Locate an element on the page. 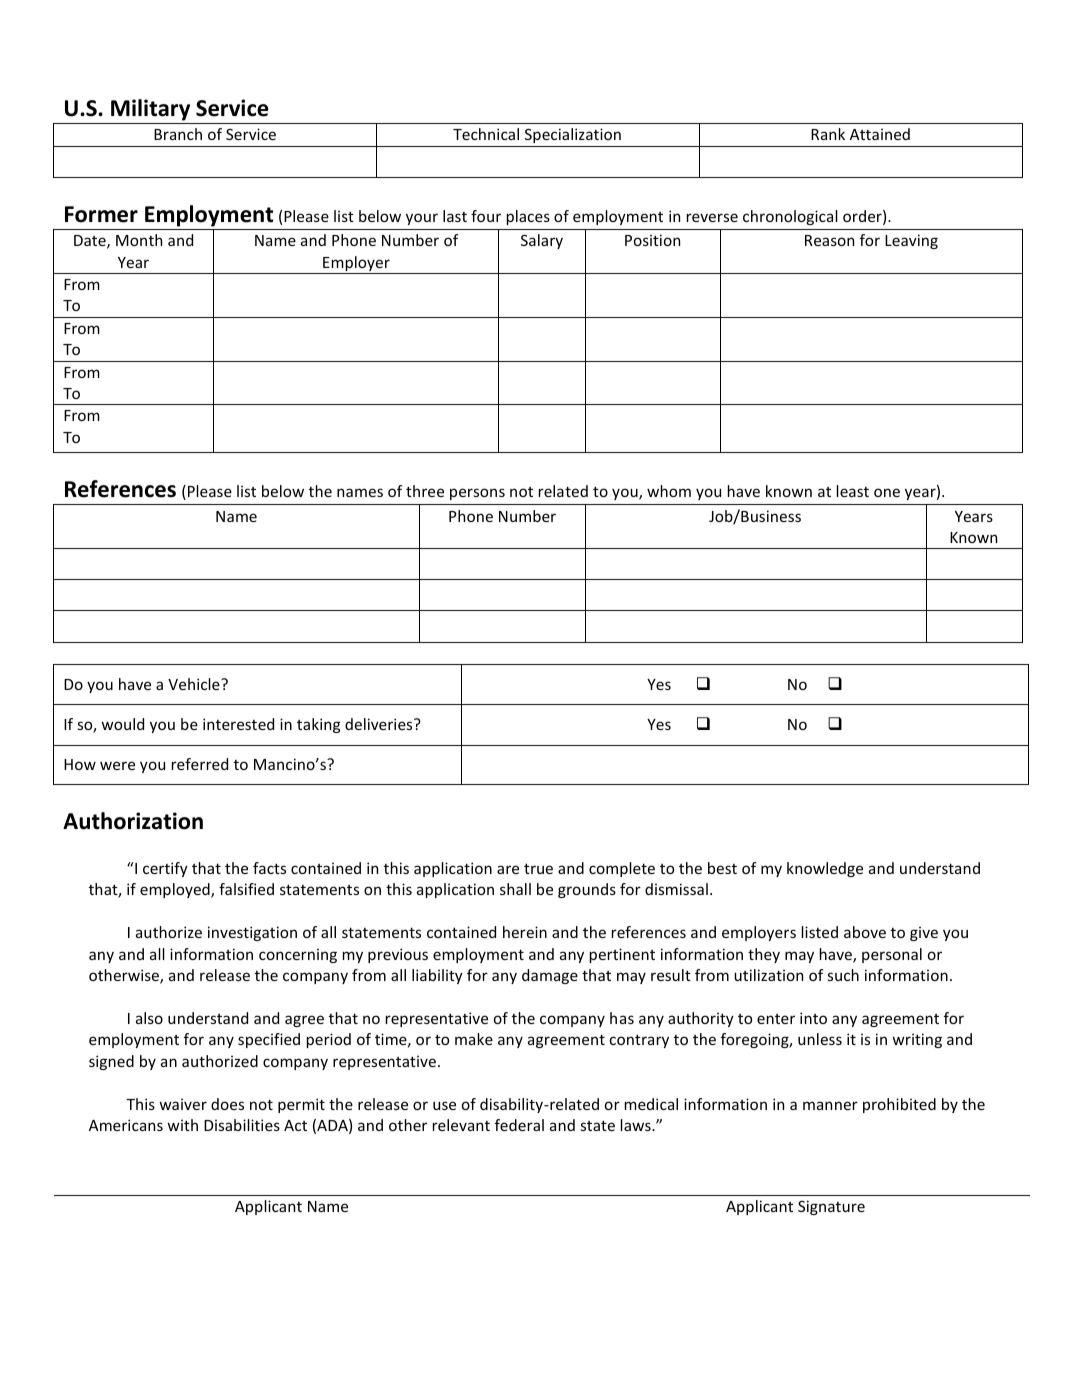  whom is located at coordinates (669, 491).
